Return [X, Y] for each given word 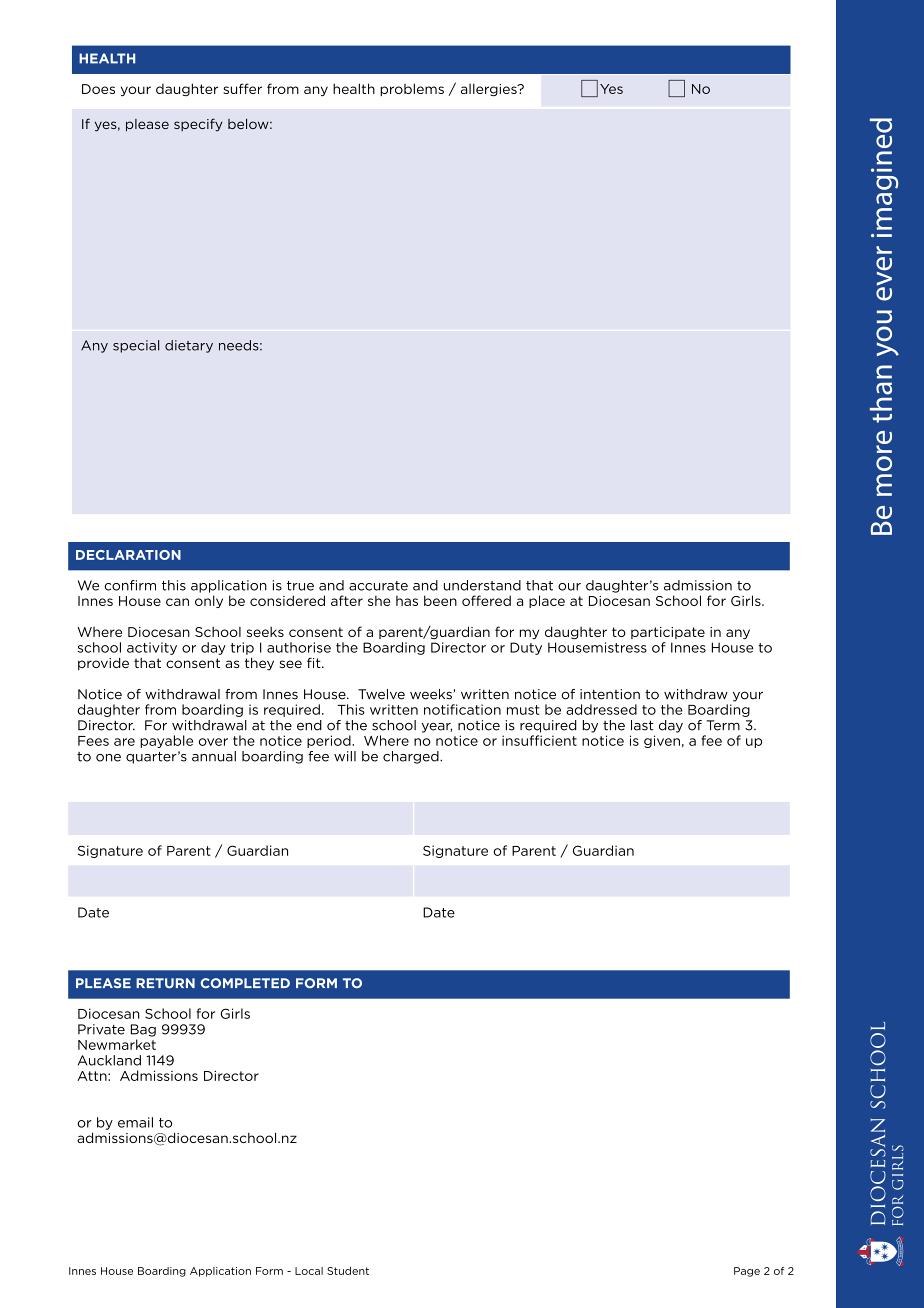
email [135, 1122]
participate [668, 633]
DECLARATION [128, 555]
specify [198, 125]
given [662, 741]
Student [348, 1271]
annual [214, 756]
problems [412, 89]
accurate [378, 586]
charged [412, 757]
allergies [490, 89]
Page [747, 1272]
